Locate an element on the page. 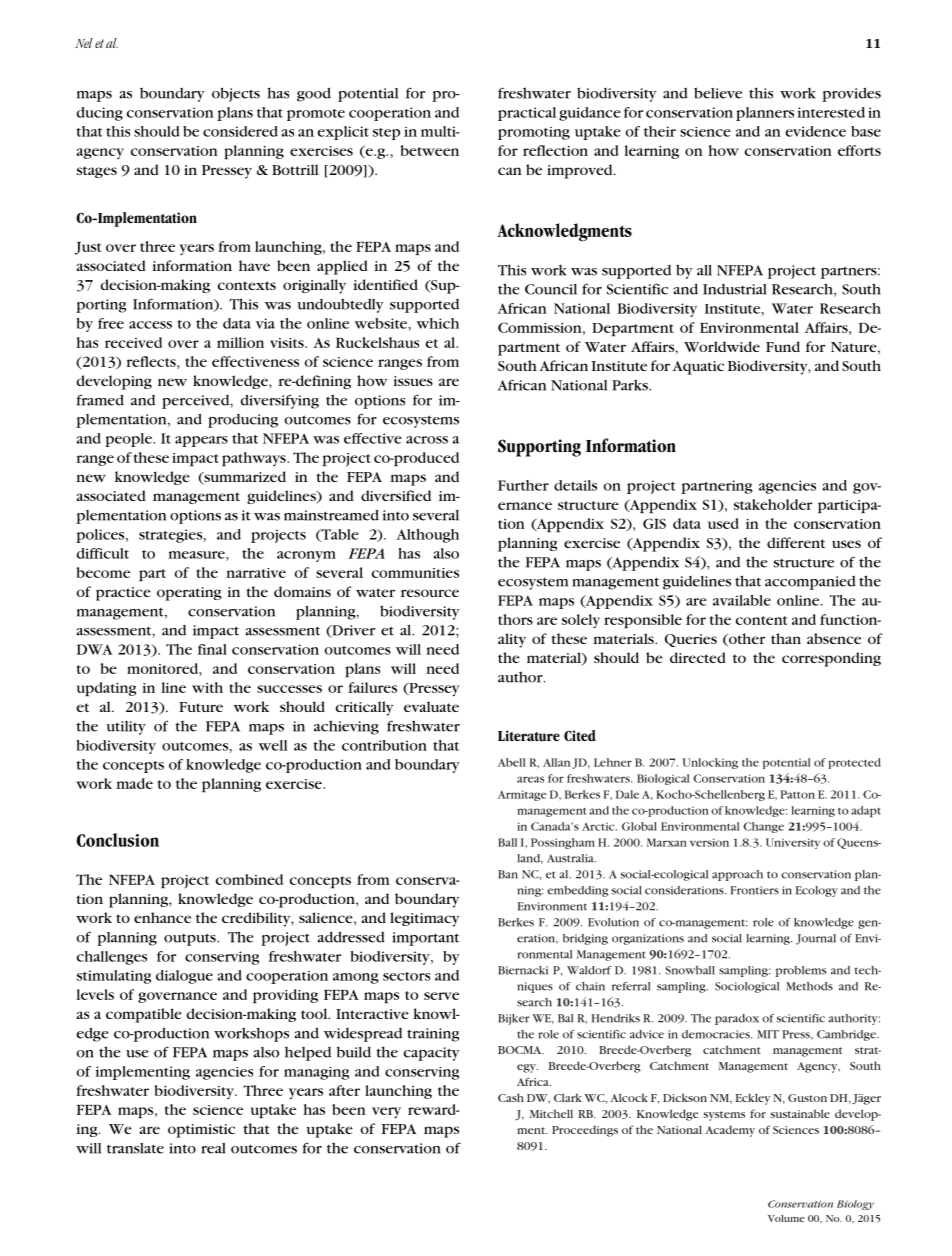 The width and height of the document is (952, 1256). final is located at coordinates (212, 649).
